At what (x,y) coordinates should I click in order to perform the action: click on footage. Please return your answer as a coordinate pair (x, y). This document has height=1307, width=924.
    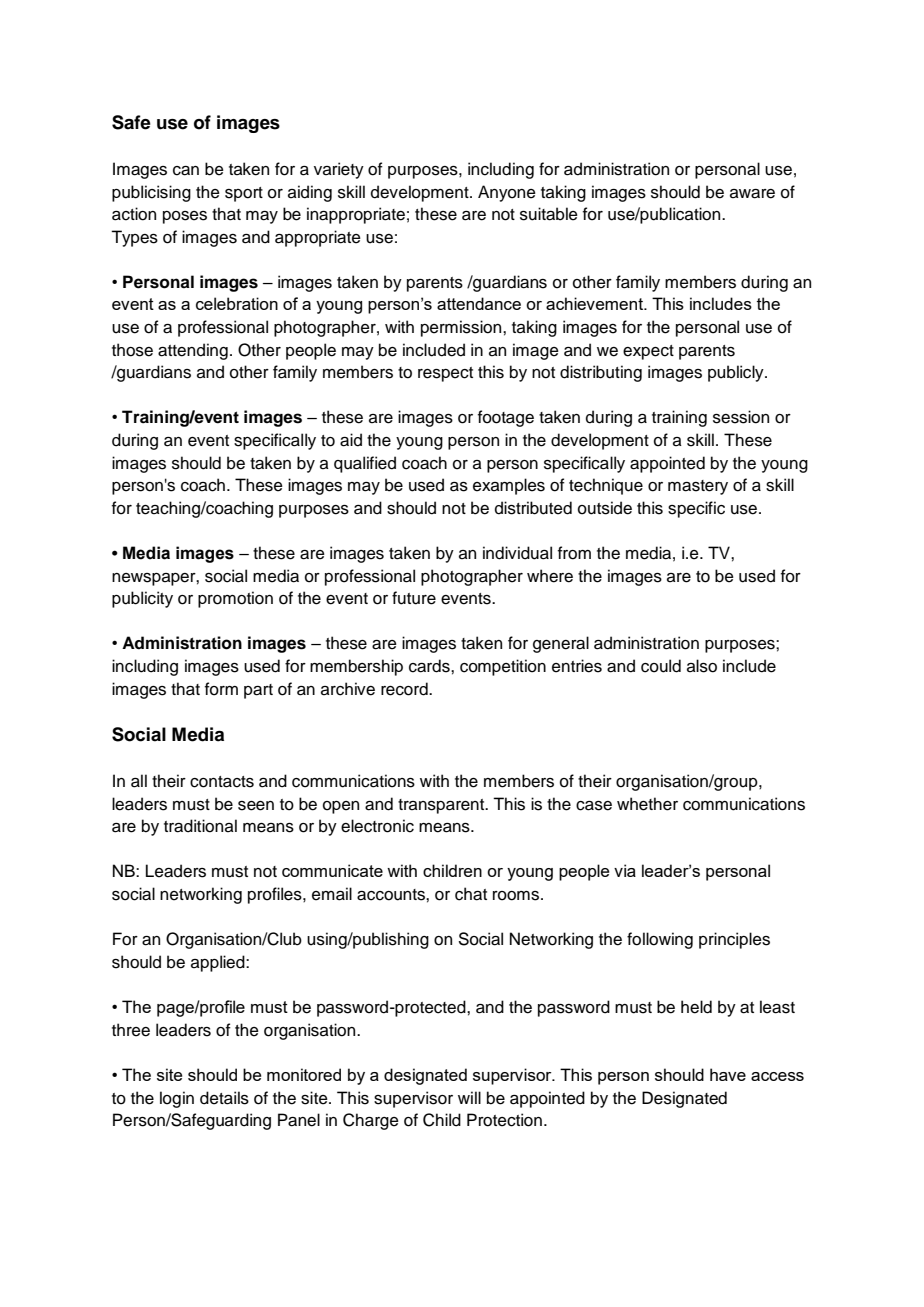
    Looking at the image, I should click on (506, 418).
